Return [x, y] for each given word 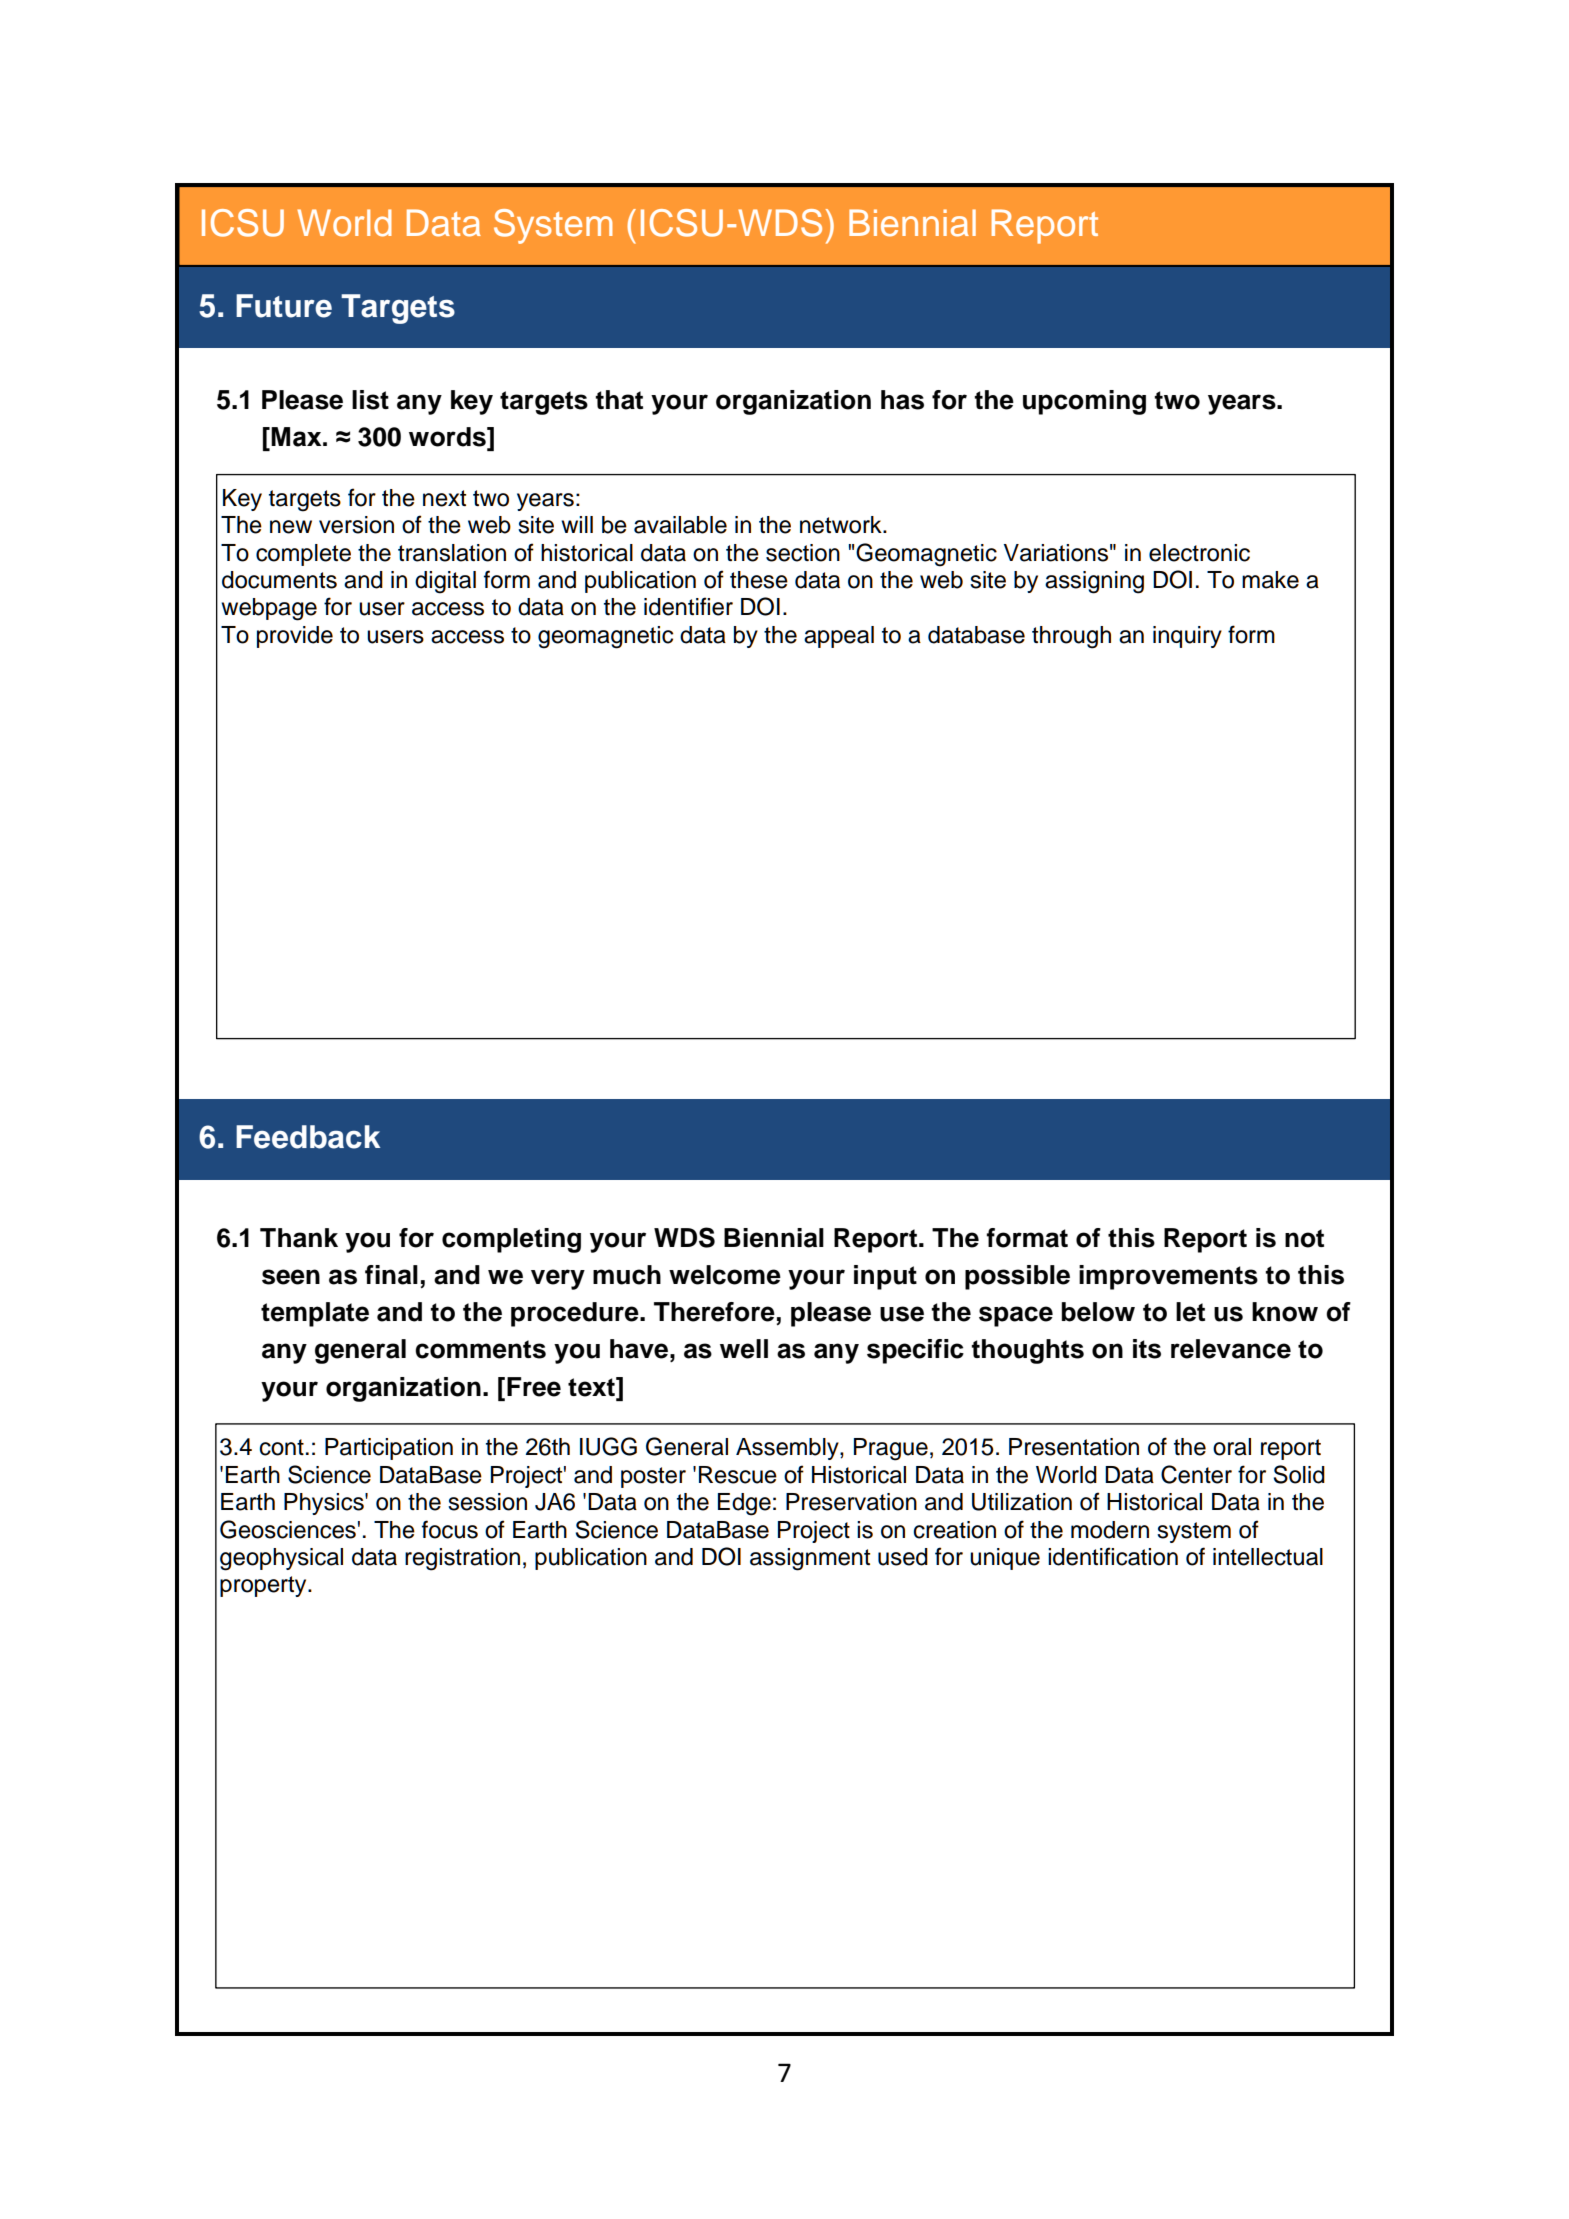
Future [284, 306]
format [1027, 1238]
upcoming [1084, 402]
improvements [1168, 1277]
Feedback [308, 1137]
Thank [299, 1238]
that [619, 400]
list [370, 400]
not [1304, 1238]
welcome [725, 1275]
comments [480, 1349]
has [902, 400]
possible [1017, 1277]
